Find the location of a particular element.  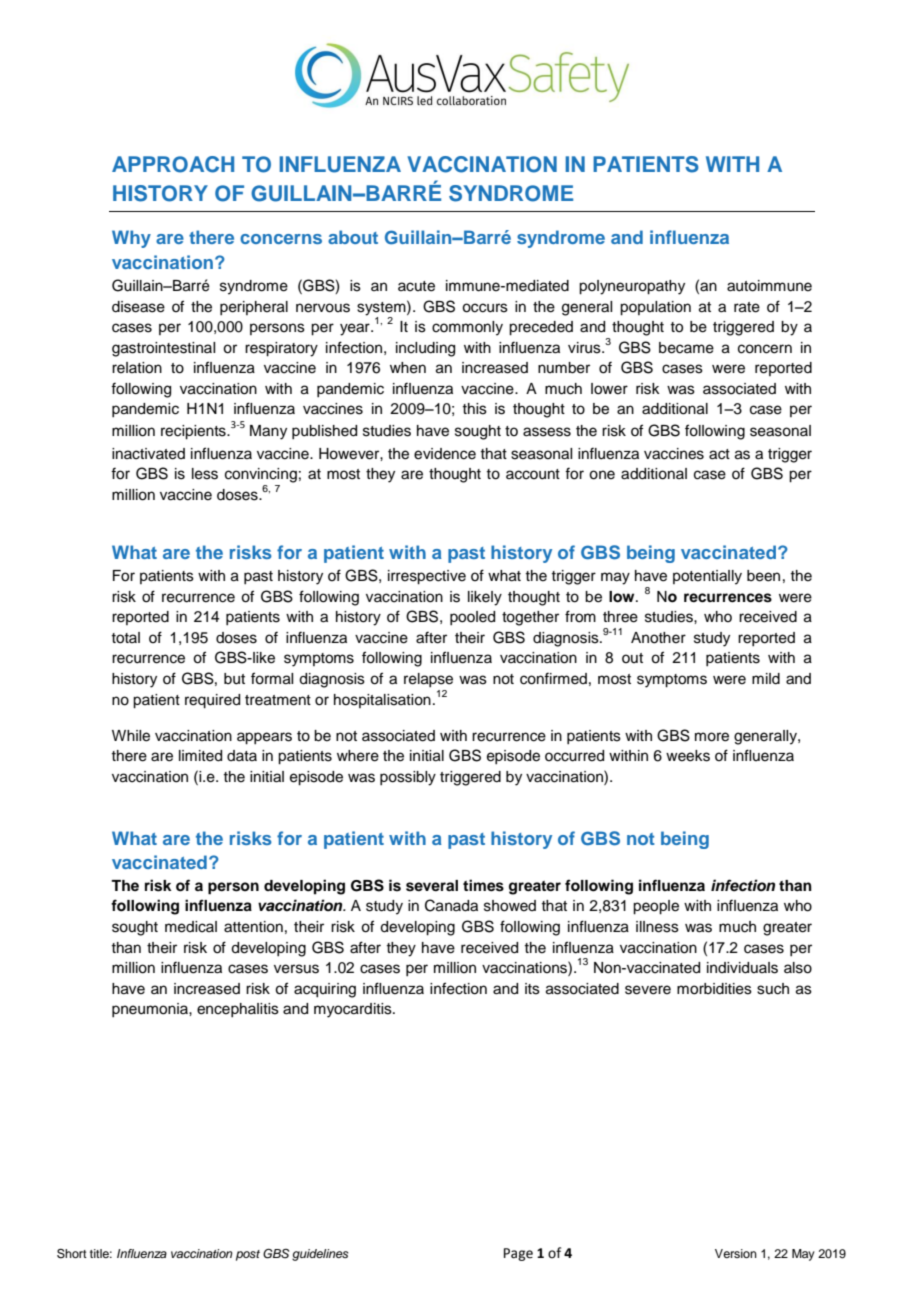

APPROACH is located at coordinates (173, 164).
